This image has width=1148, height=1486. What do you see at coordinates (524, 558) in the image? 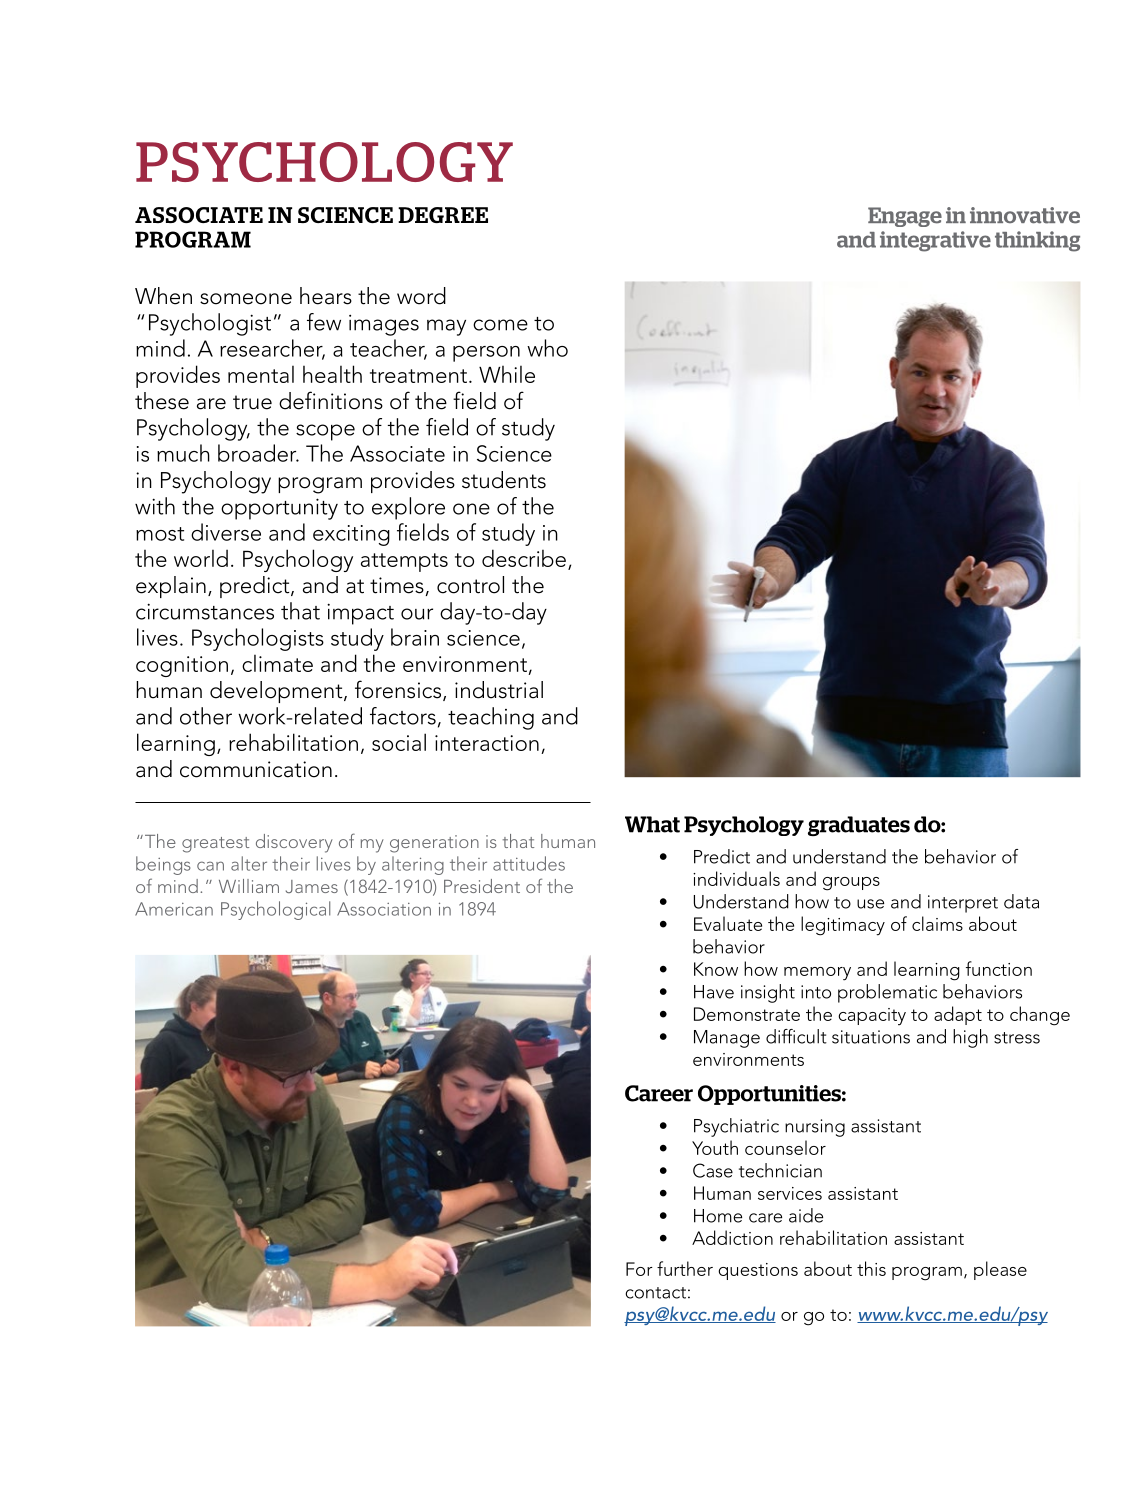
I see `describe` at bounding box center [524, 558].
